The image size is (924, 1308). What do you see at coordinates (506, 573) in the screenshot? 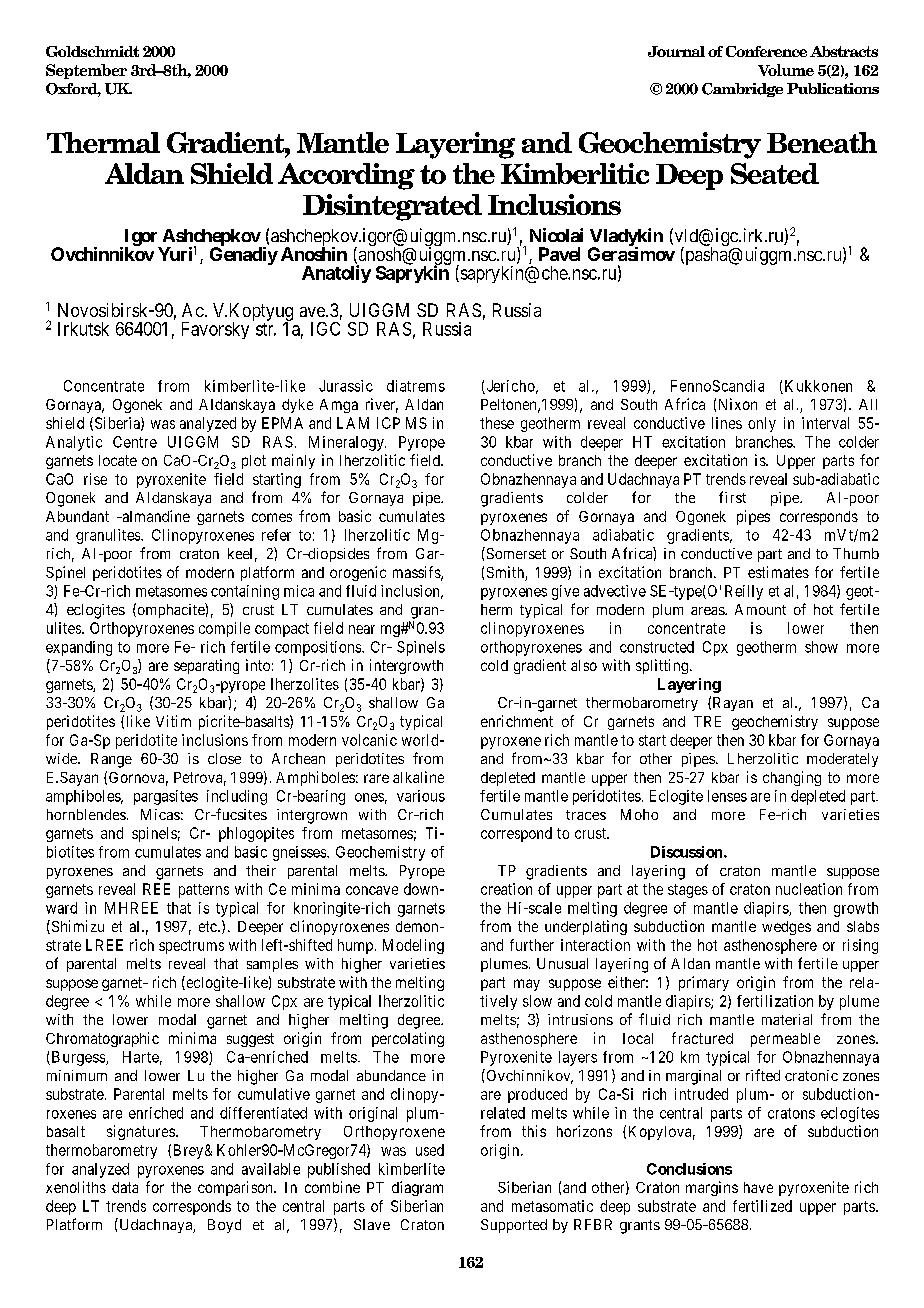
I see `Smith` at bounding box center [506, 573].
